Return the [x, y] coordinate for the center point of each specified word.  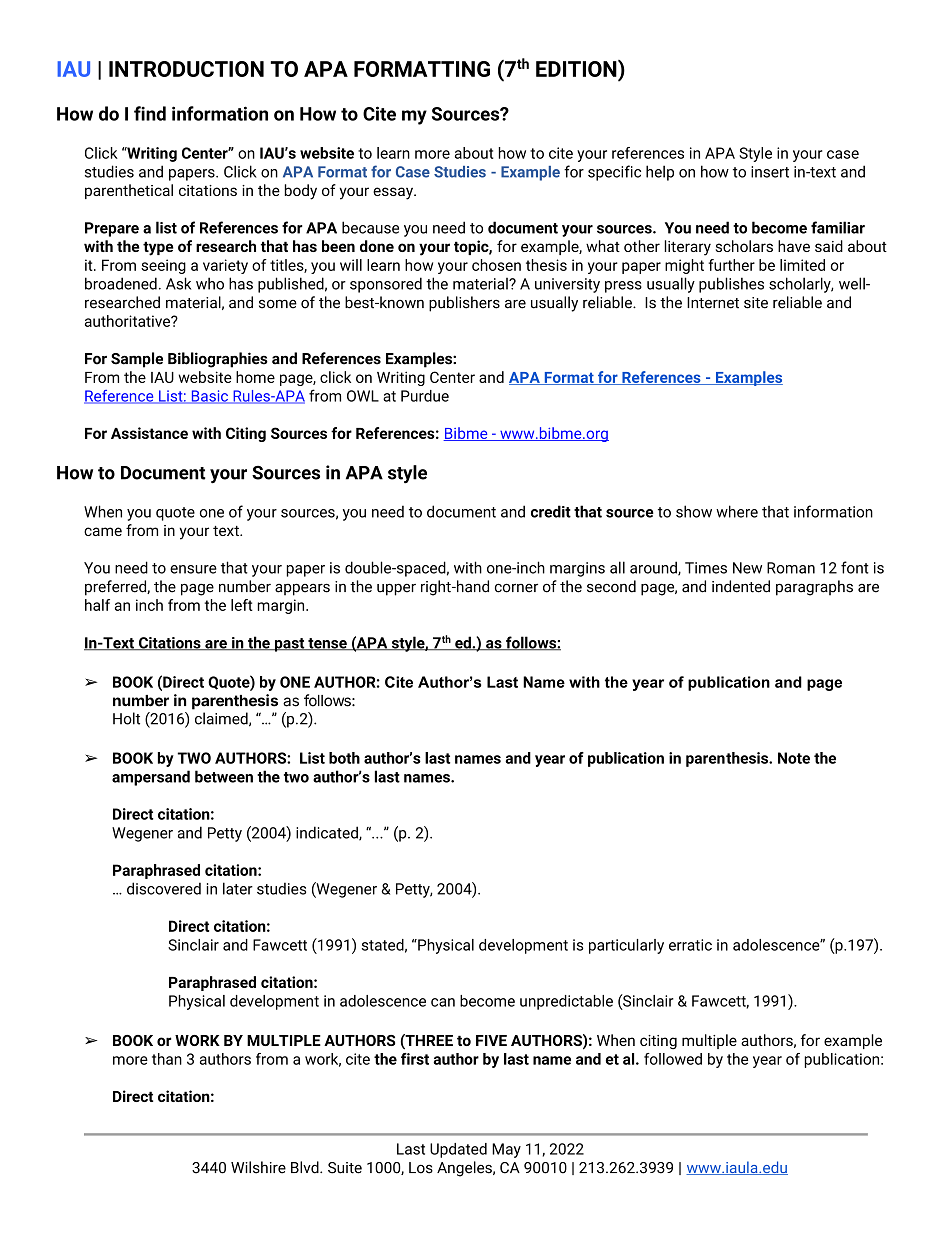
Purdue [425, 396]
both [344, 758]
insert [770, 172]
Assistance [149, 433]
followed [673, 1059]
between [224, 776]
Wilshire [258, 1167]
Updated [458, 1150]
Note [794, 758]
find [150, 113]
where [737, 511]
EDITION [577, 68]
